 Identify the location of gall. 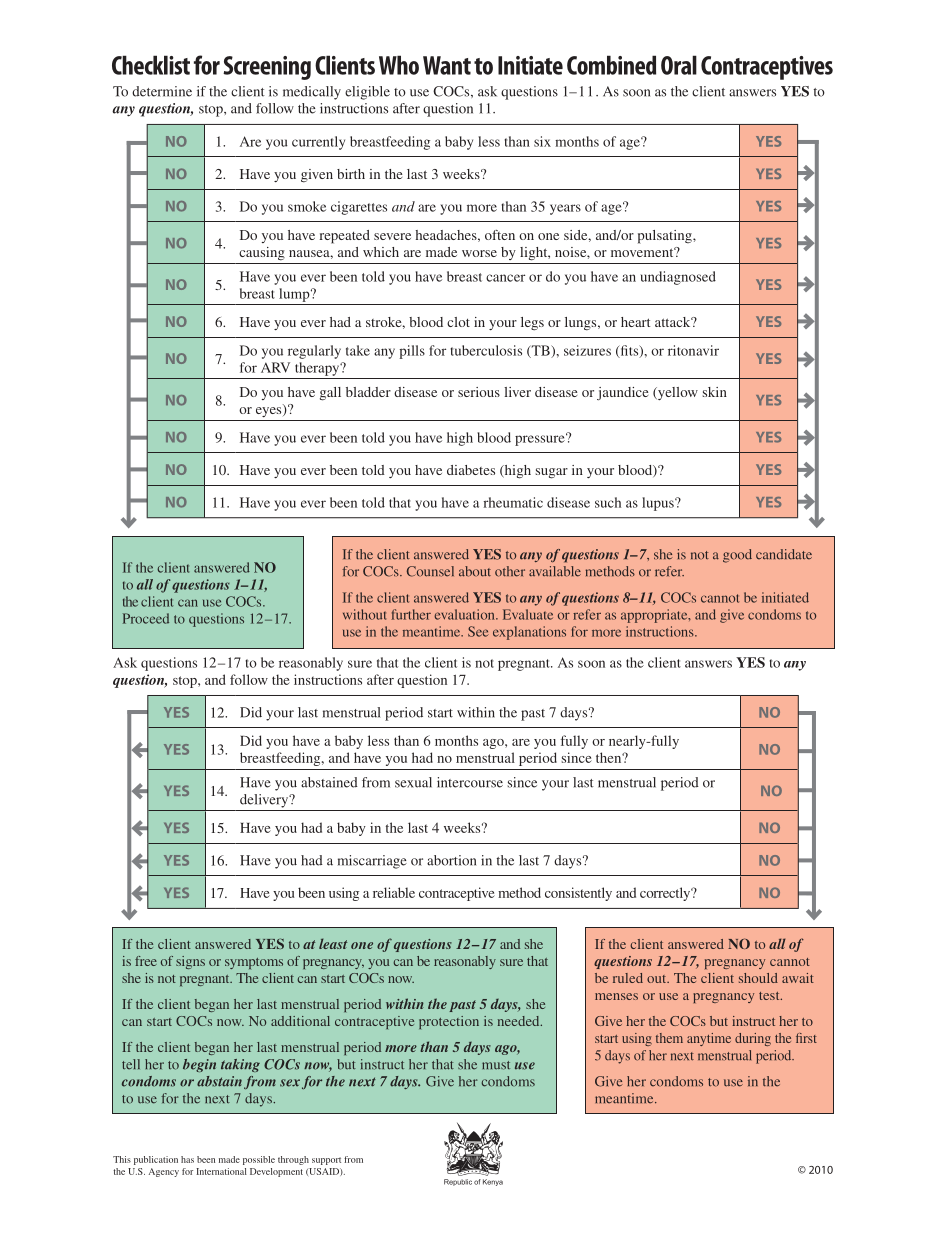
(330, 394).
